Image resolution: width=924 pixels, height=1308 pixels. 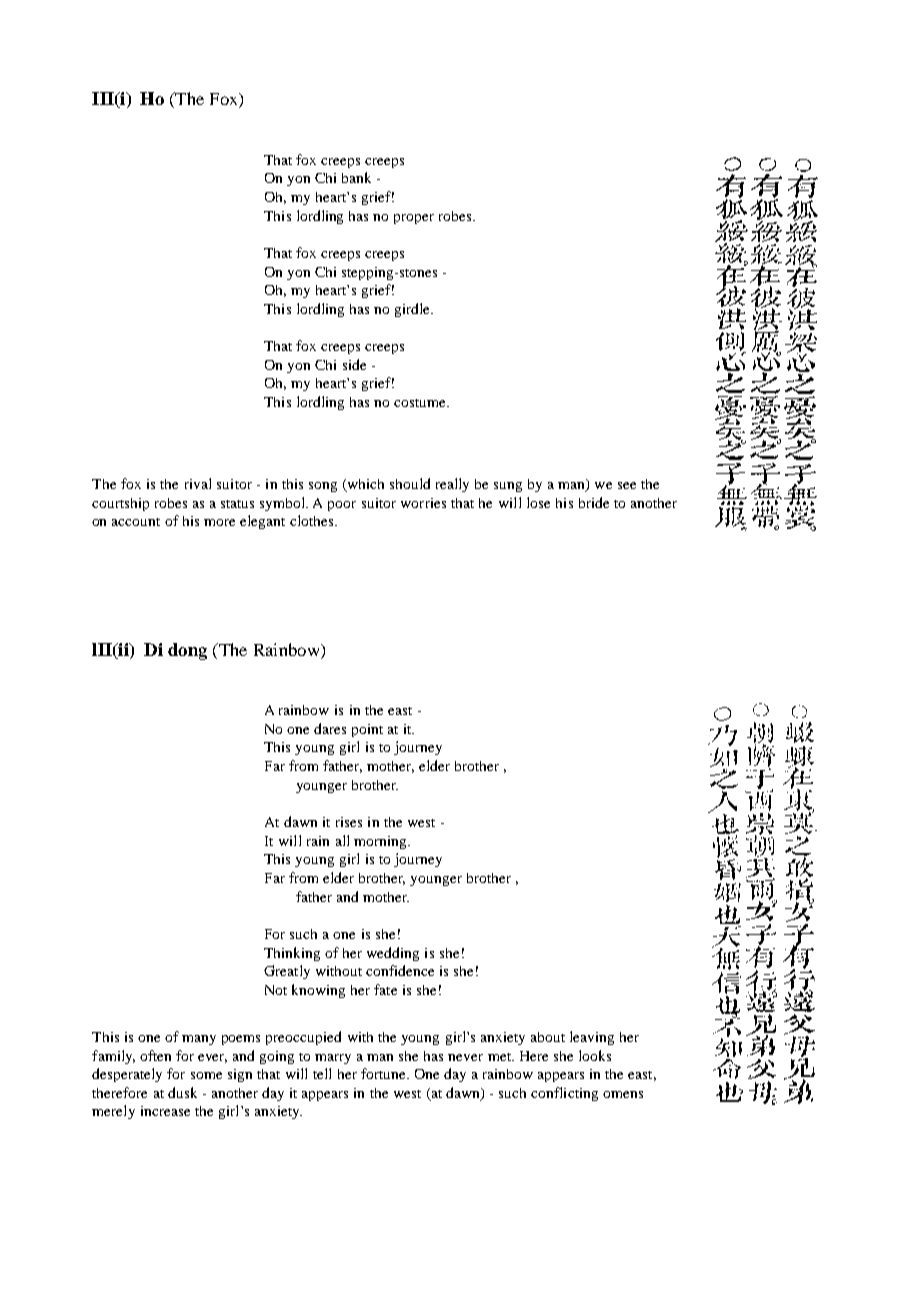 What do you see at coordinates (187, 651) in the screenshot?
I see `dong` at bounding box center [187, 651].
